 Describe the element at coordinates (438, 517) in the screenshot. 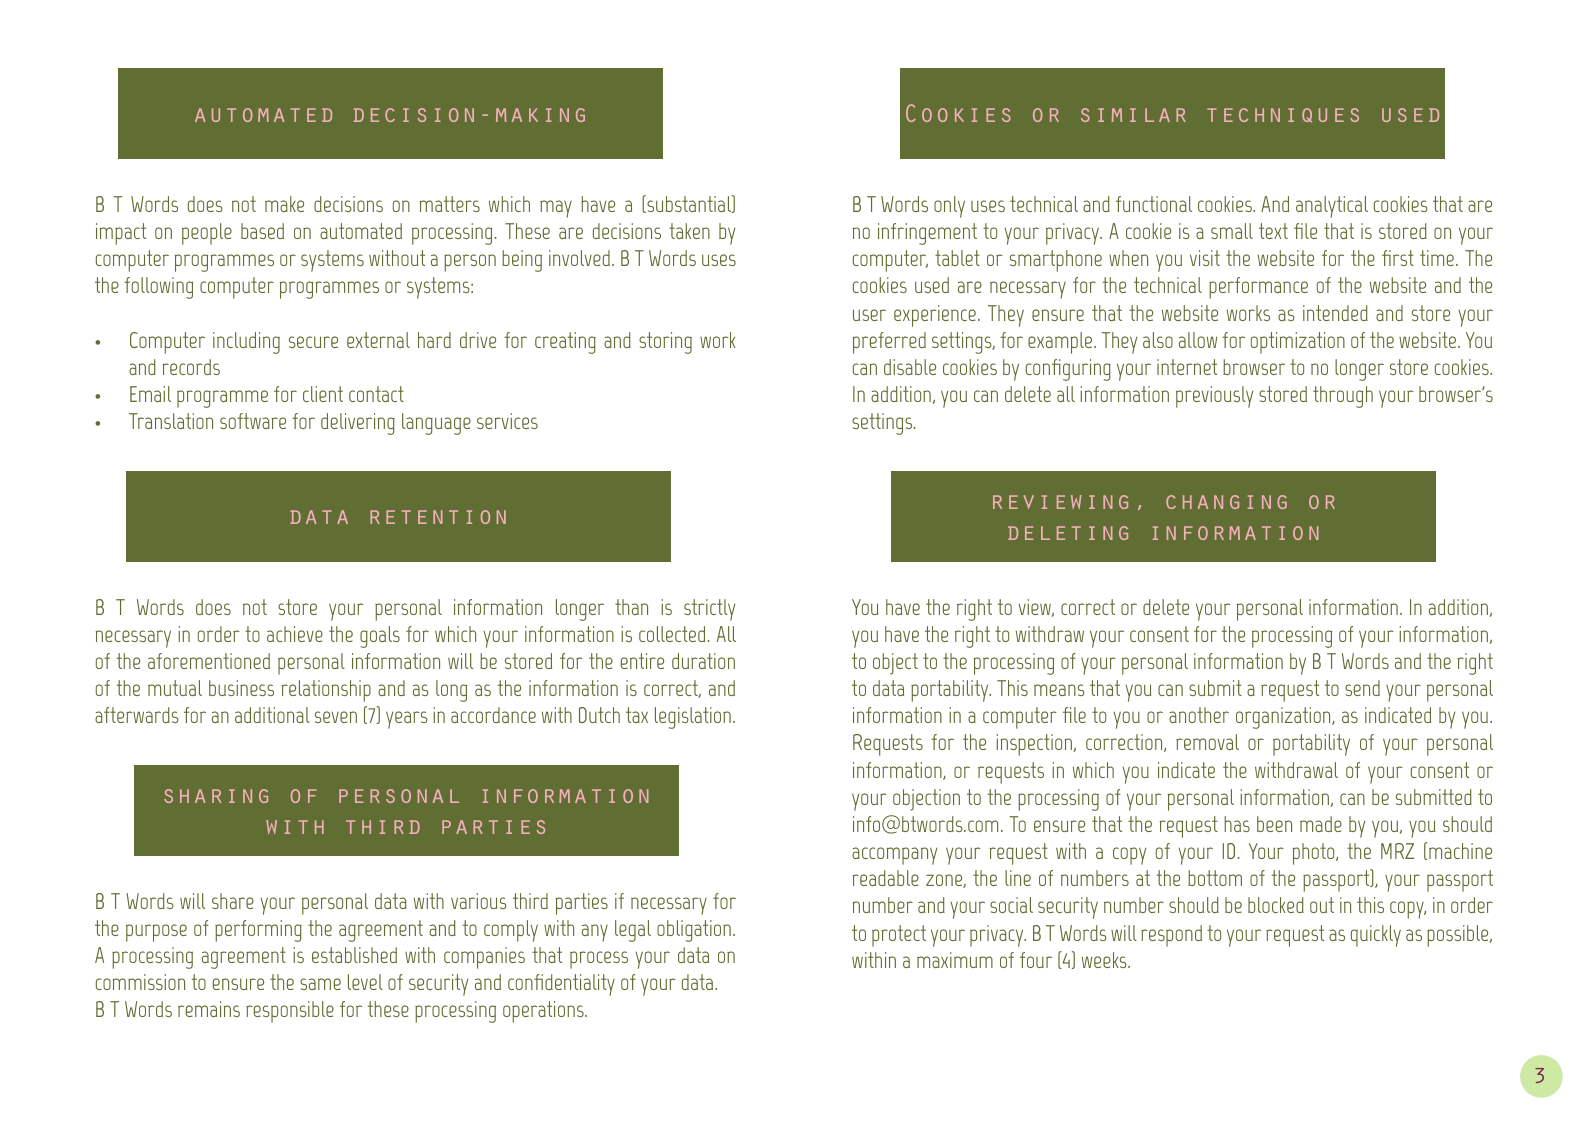

I see `retention` at that location.
